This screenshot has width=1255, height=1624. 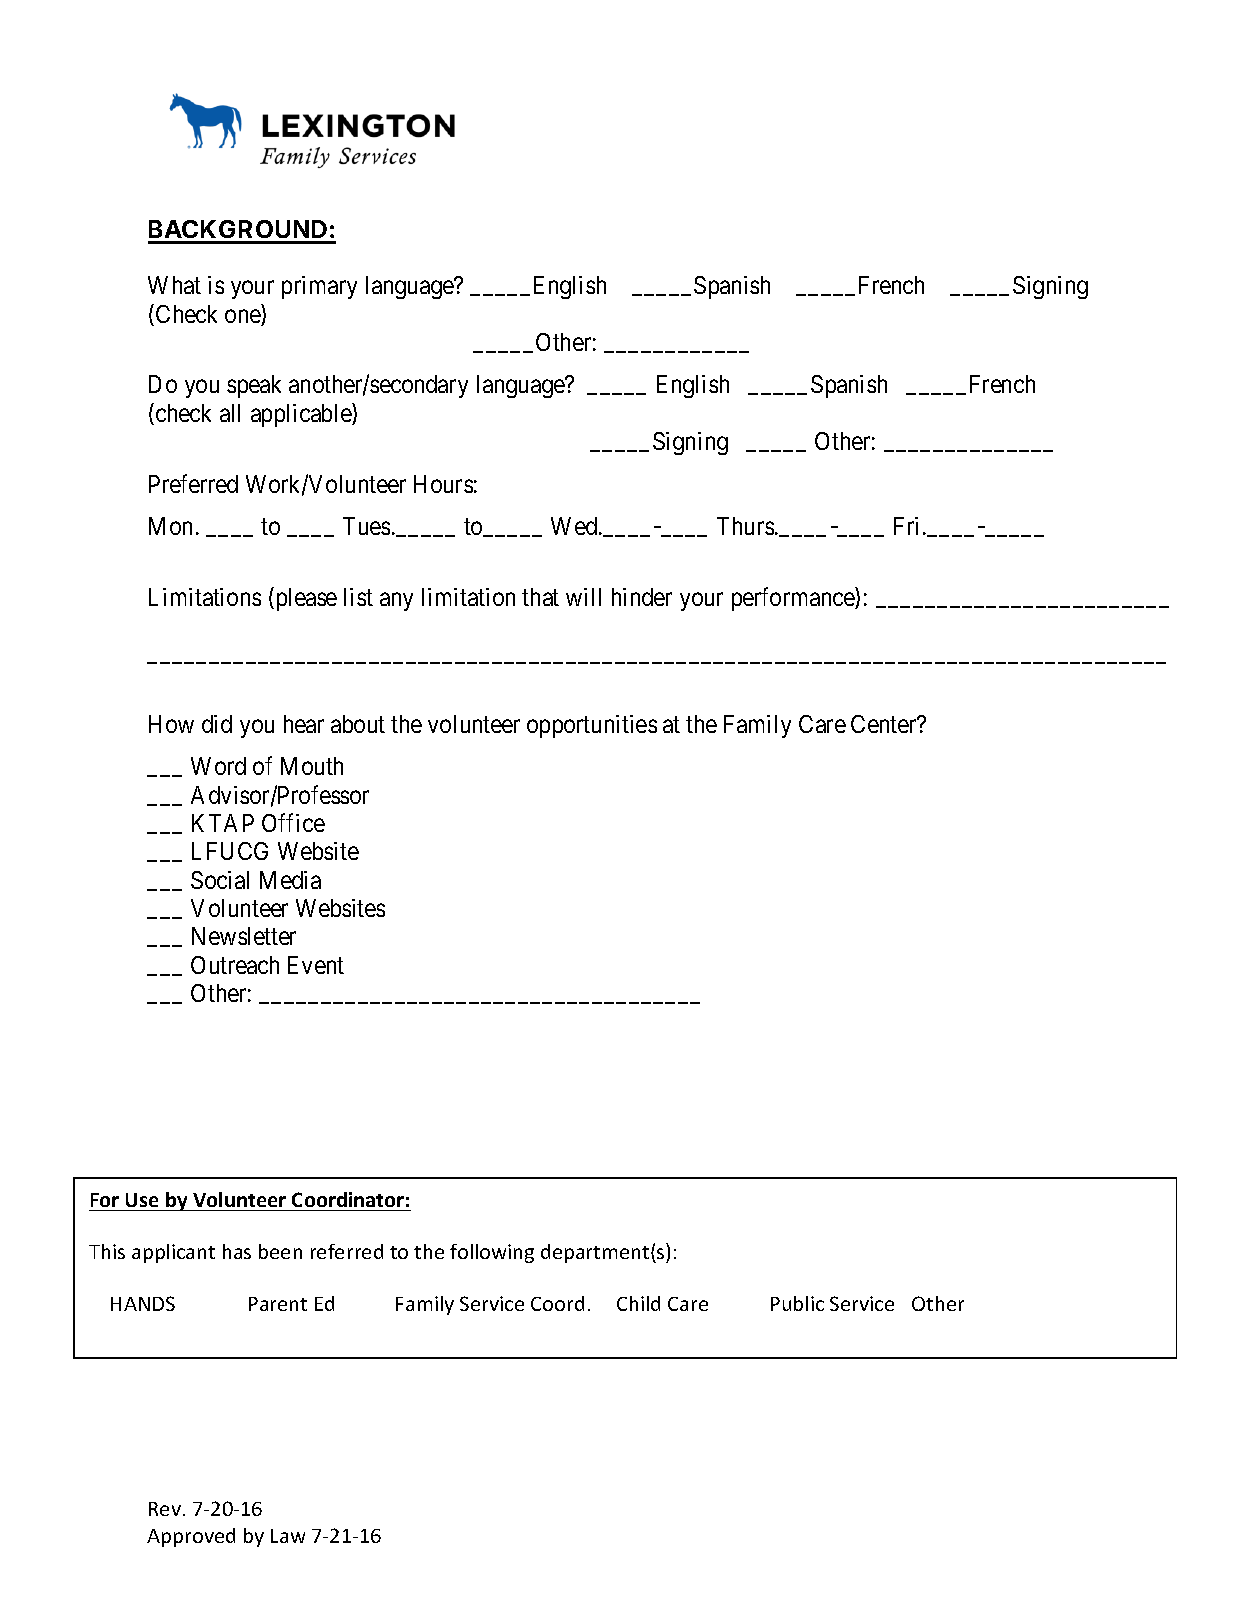 What do you see at coordinates (166, 1509) in the screenshot?
I see `Rev` at bounding box center [166, 1509].
